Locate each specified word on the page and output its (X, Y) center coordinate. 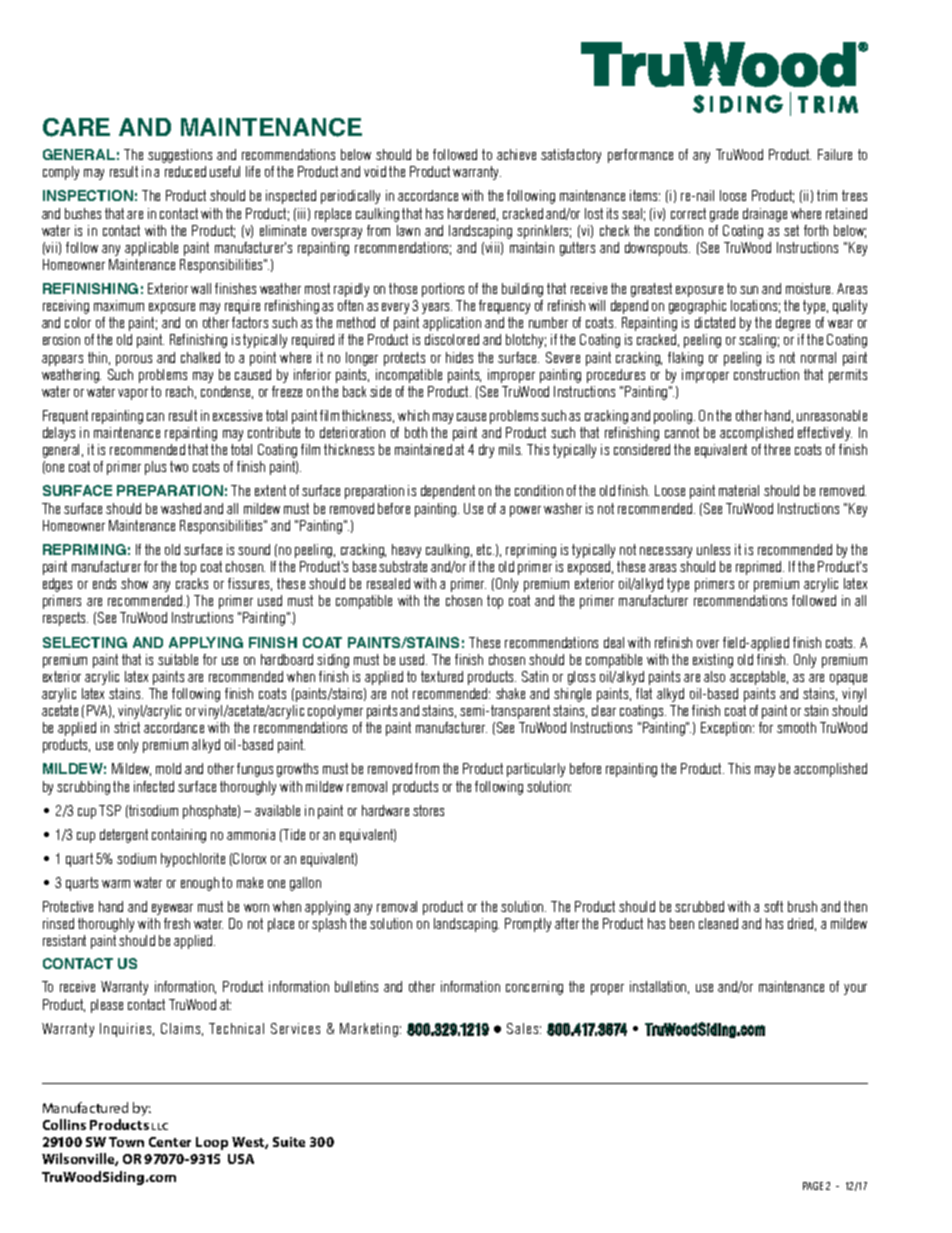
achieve (516, 154)
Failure (835, 154)
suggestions (180, 156)
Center (170, 1142)
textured (442, 676)
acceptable (759, 678)
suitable (178, 659)
